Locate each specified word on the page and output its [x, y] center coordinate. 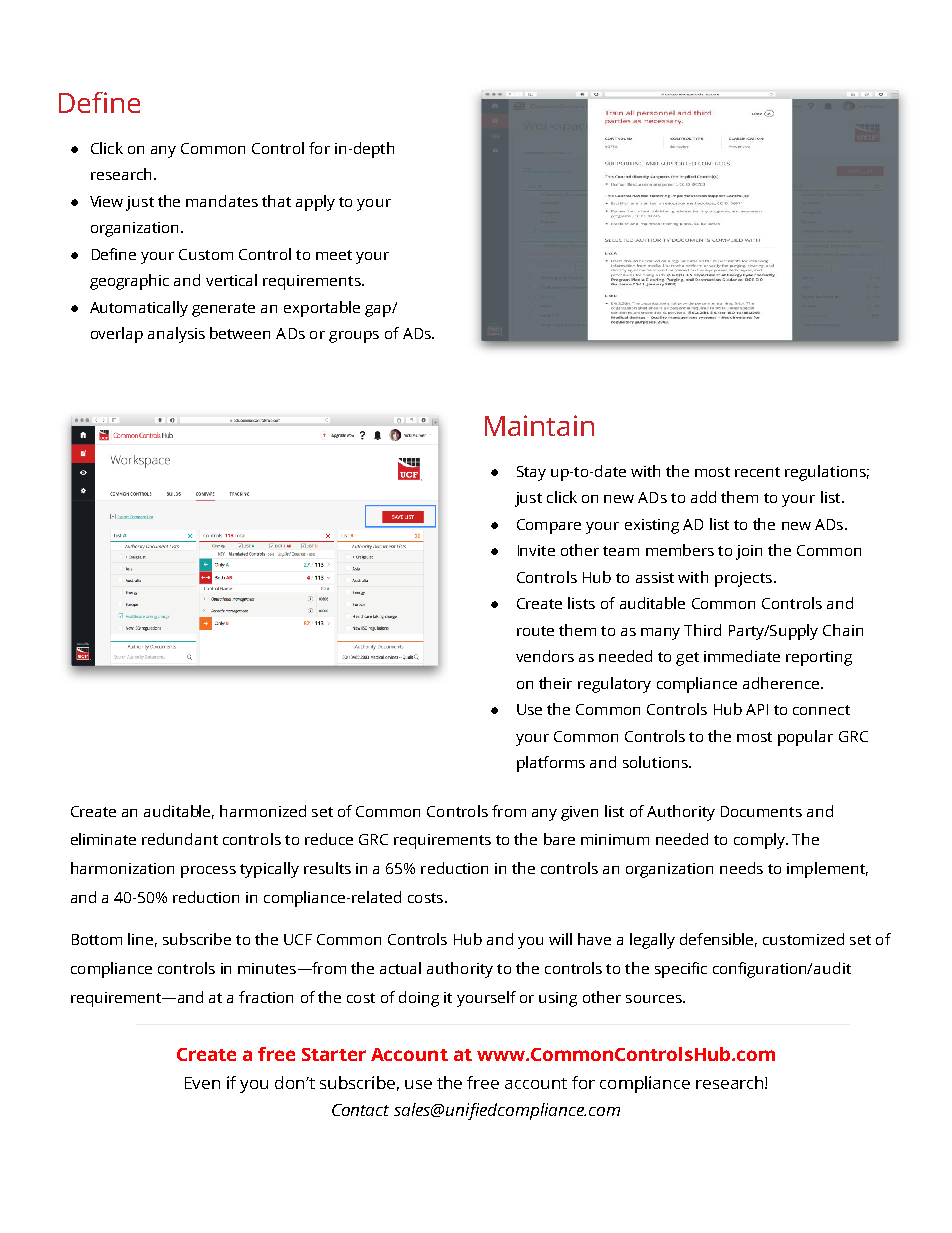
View [106, 201]
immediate [742, 656]
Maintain [539, 425]
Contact [360, 1110]
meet [334, 255]
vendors [545, 656]
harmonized [263, 811]
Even [202, 1083]
